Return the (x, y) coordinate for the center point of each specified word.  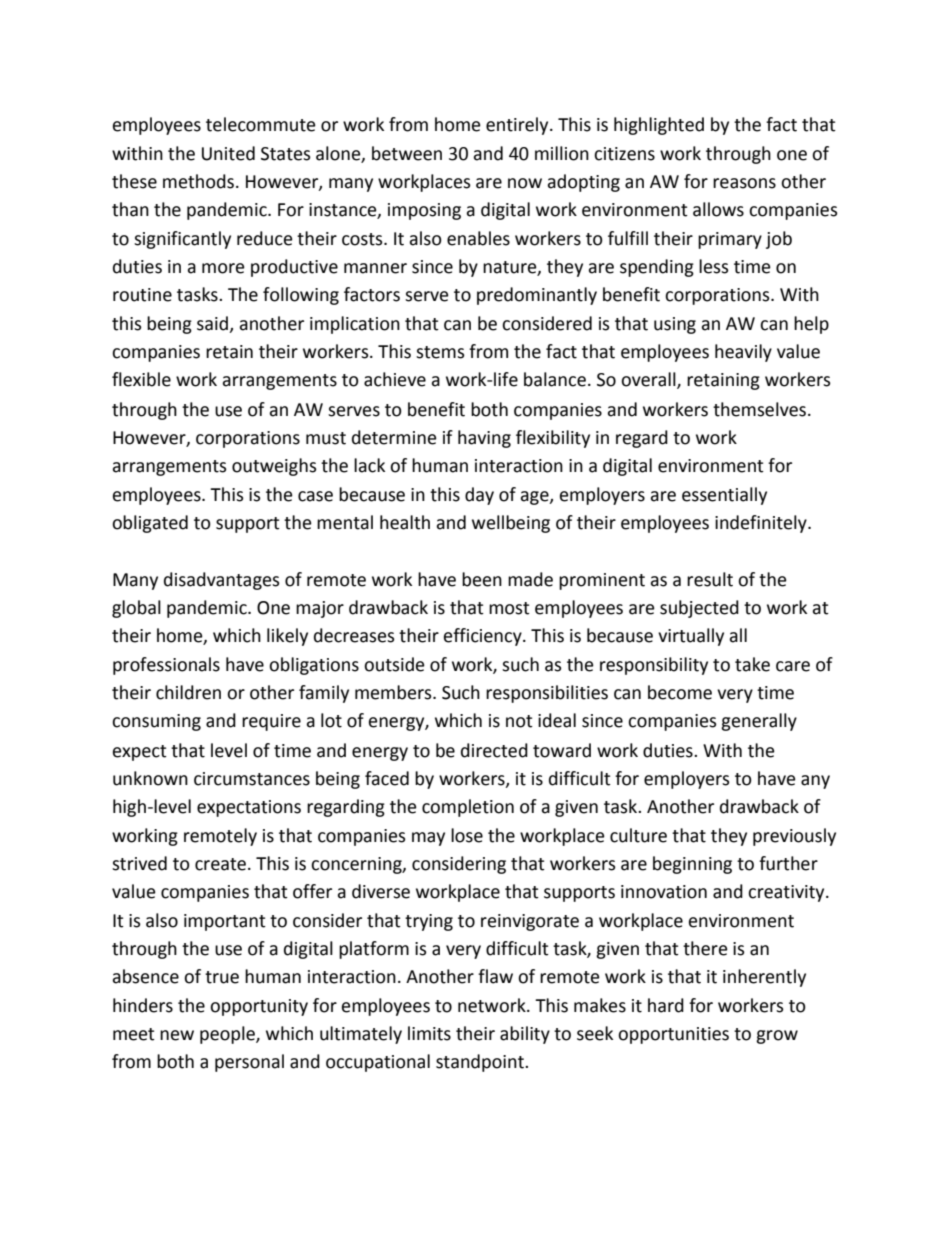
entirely (518, 126)
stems (440, 352)
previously (794, 837)
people (228, 1035)
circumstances (252, 779)
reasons (744, 183)
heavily (743, 353)
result (710, 579)
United (228, 153)
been (482, 579)
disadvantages (222, 581)
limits (429, 1033)
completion (468, 808)
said (213, 324)
